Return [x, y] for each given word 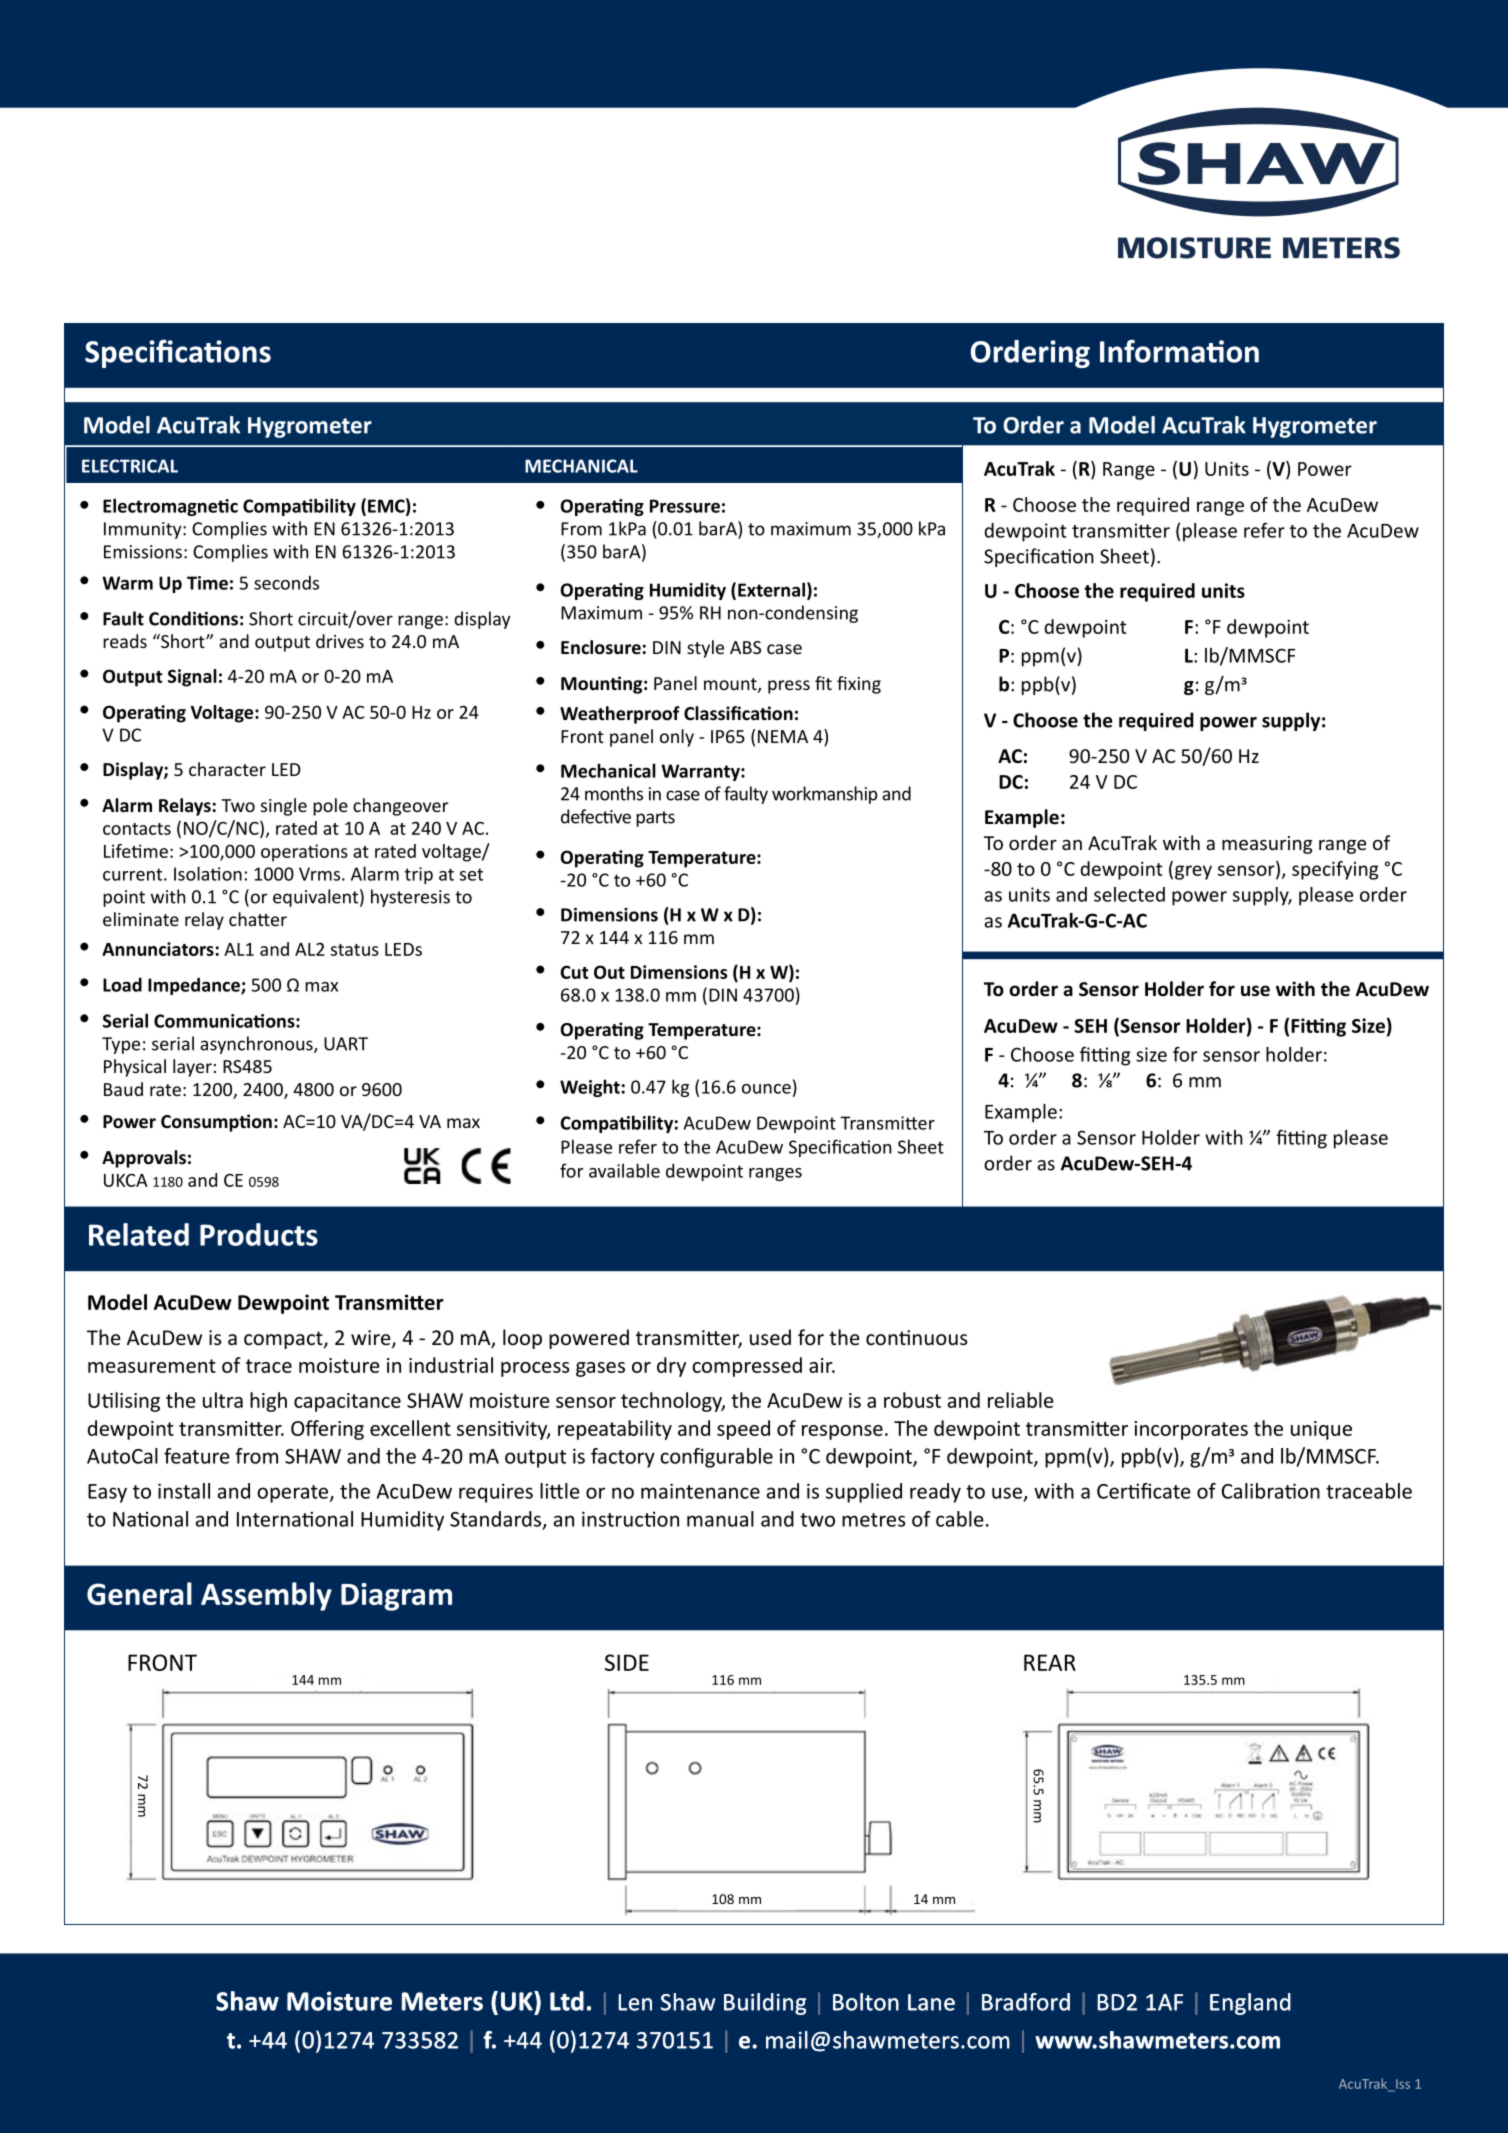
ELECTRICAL [130, 466]
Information [1179, 351]
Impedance [195, 986]
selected [1129, 894]
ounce [766, 1089]
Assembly [266, 1596]
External [771, 589]
